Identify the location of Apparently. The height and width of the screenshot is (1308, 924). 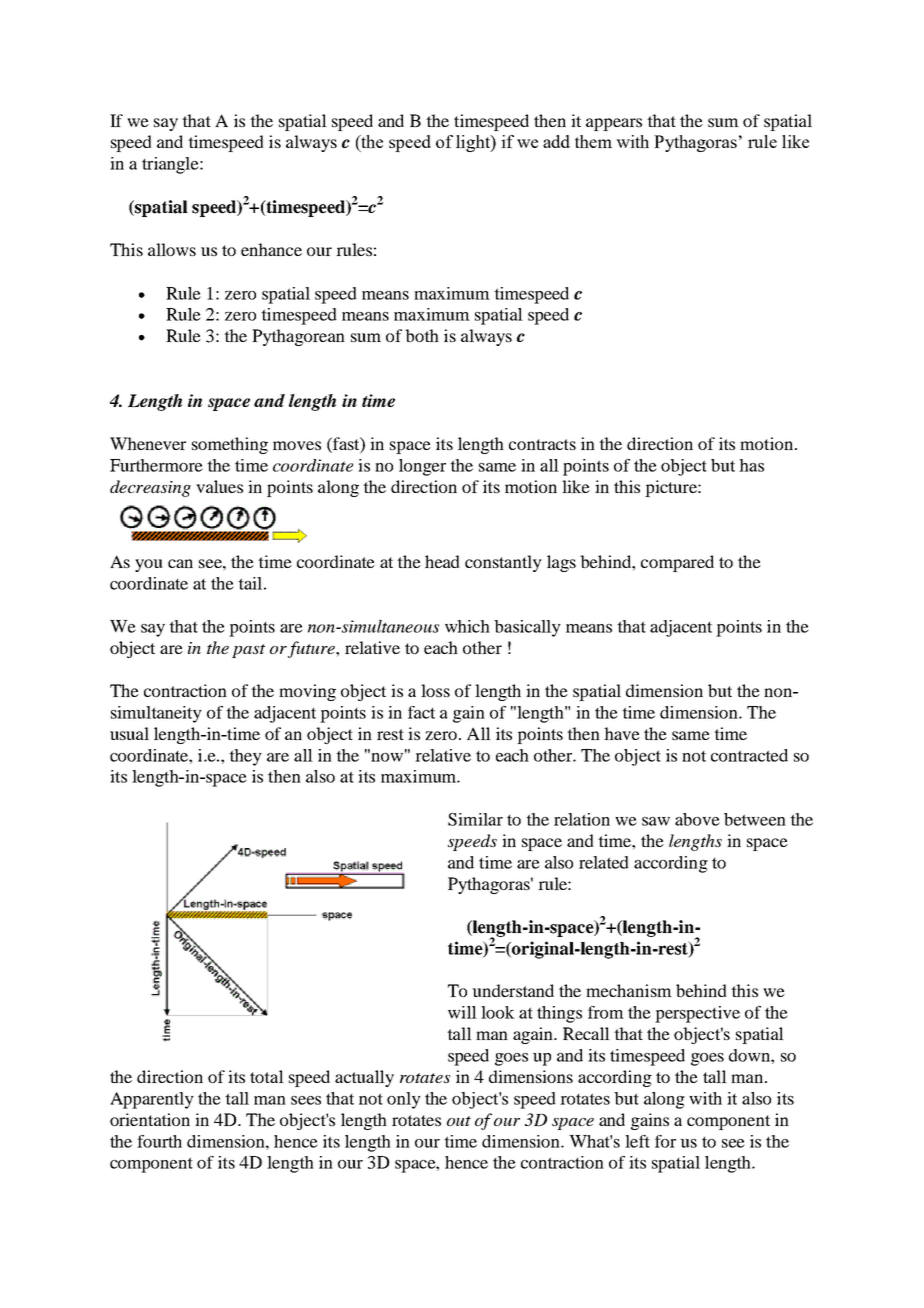
(152, 1100).
